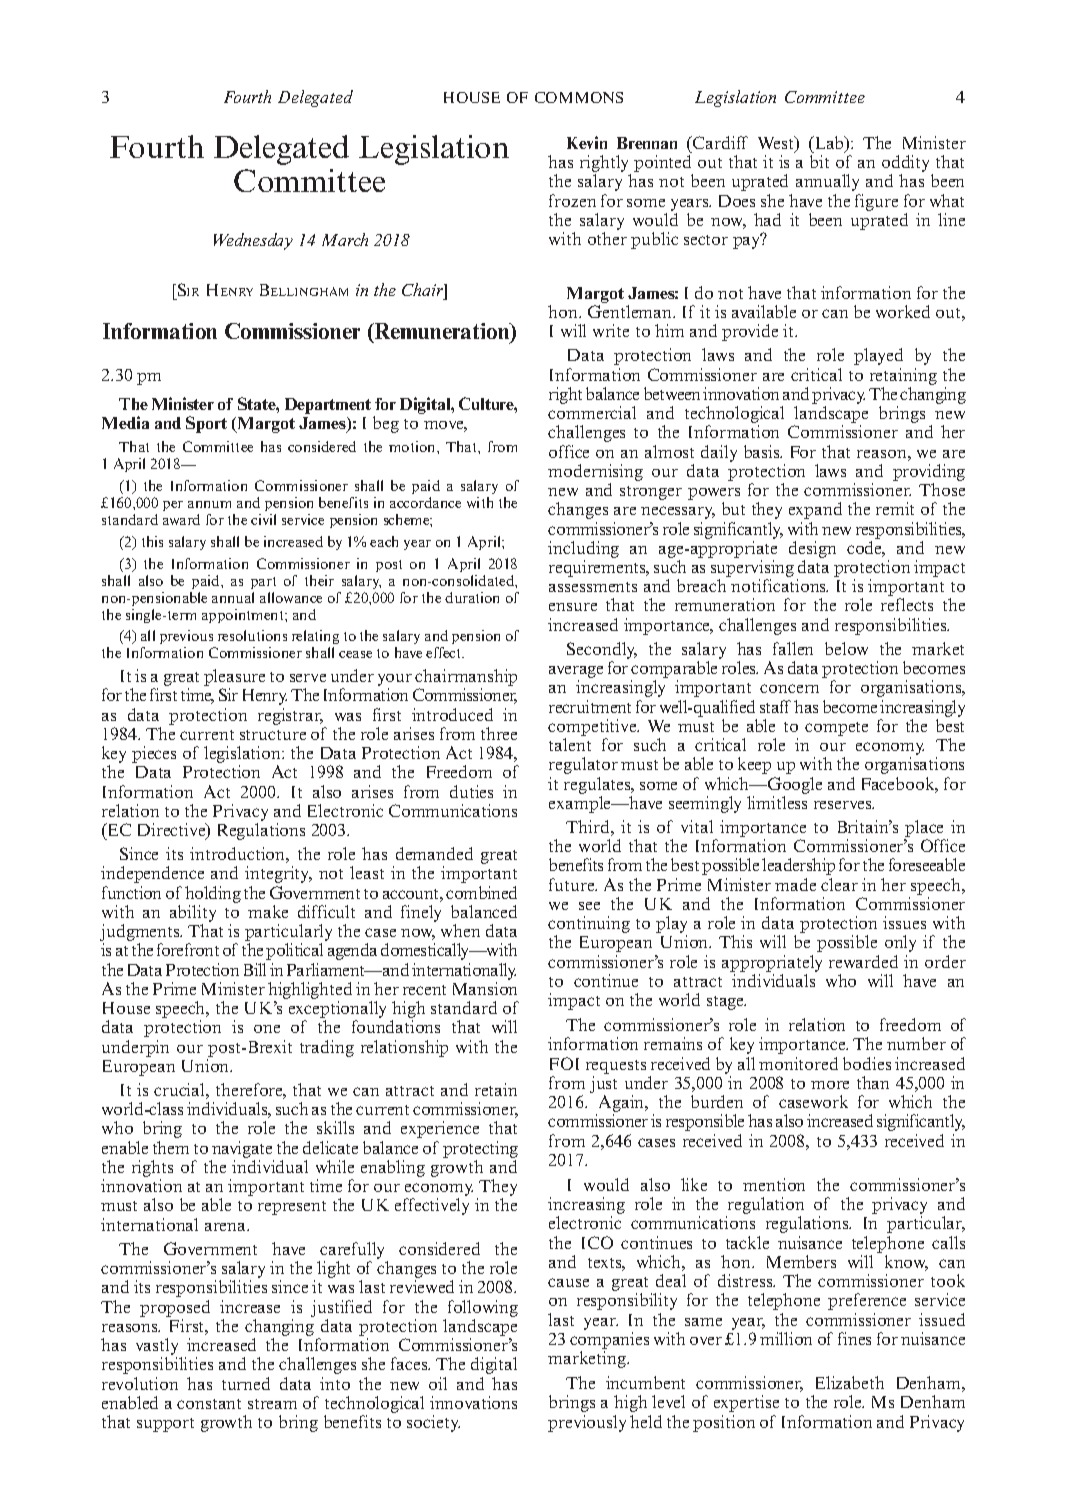 Image resolution: width=1067 pixels, height=1510 pixels. Describe the element at coordinates (819, 161) in the screenshot. I see `bit` at that location.
